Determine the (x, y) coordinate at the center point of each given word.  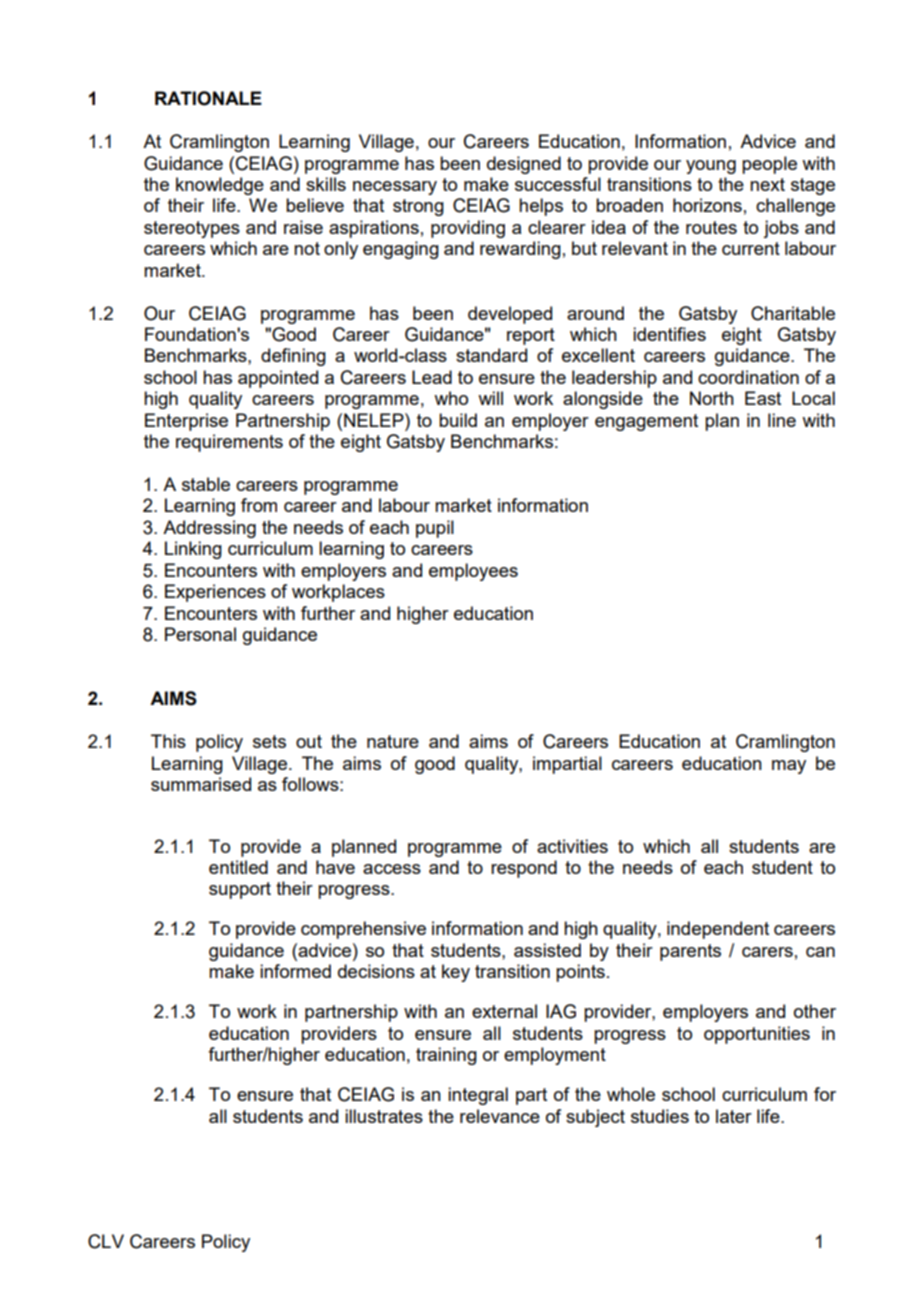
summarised (201, 784)
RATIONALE (208, 98)
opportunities (757, 1035)
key (456, 973)
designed (524, 165)
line (782, 420)
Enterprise (186, 422)
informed (295, 971)
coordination (748, 377)
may (789, 767)
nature (393, 741)
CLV (106, 1241)
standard (491, 355)
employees (473, 572)
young (711, 167)
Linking (193, 550)
